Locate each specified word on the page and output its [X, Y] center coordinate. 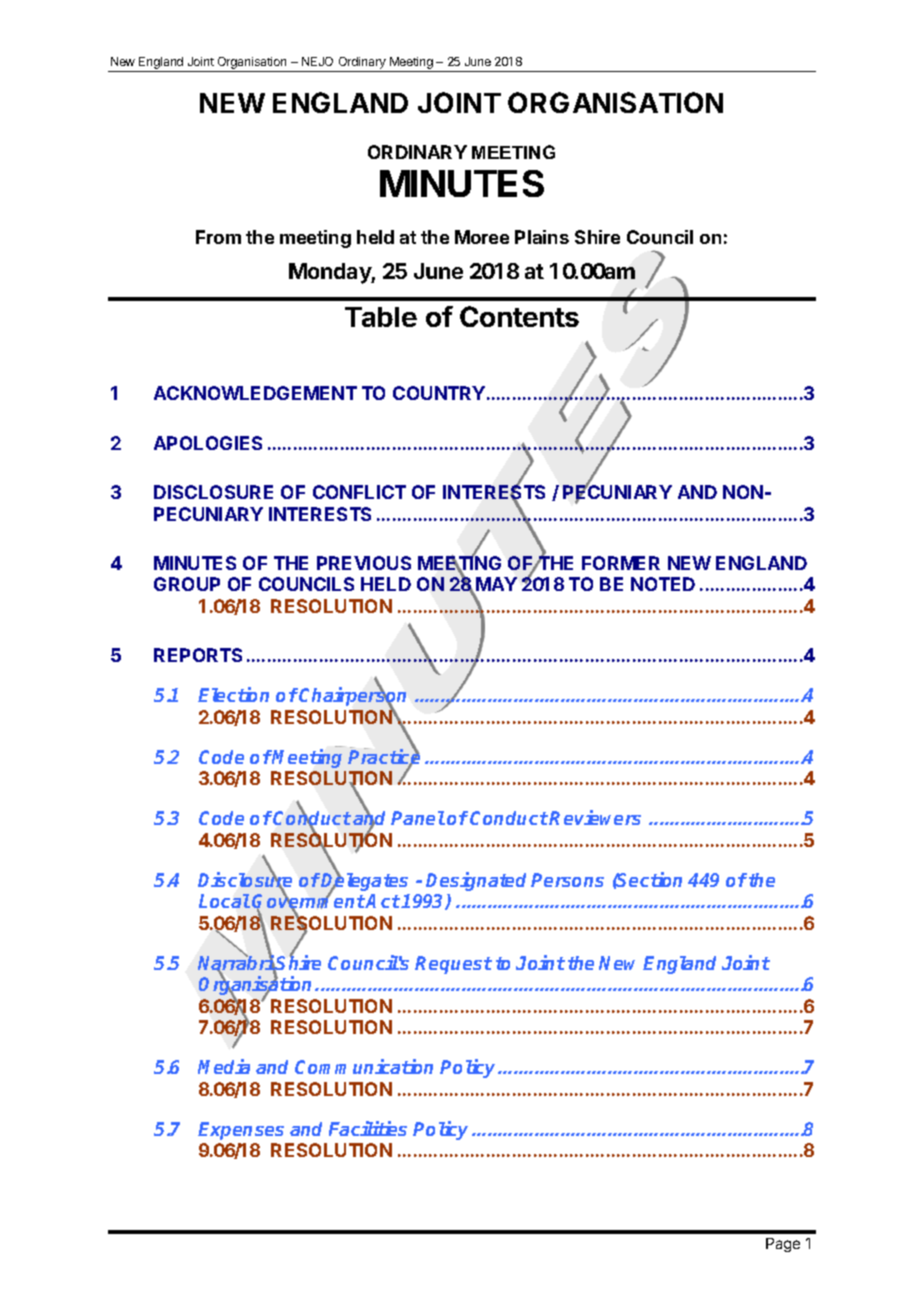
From [218, 237]
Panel [418, 818]
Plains [542, 237]
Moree [482, 237]
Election [233, 694]
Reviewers [595, 817]
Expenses [241, 1131]
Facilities [368, 1128]
